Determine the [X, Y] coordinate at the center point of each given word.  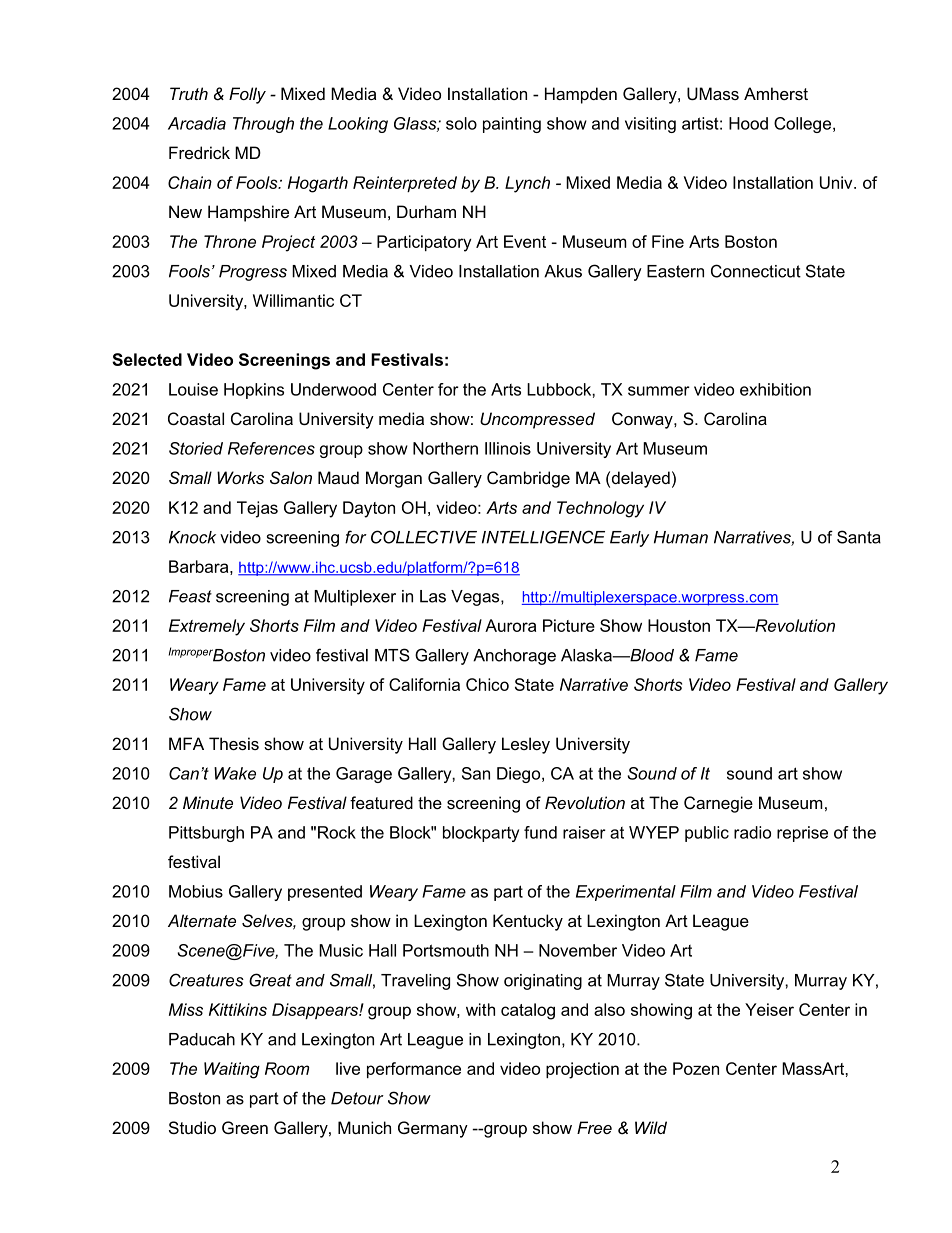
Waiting [232, 1070]
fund [540, 832]
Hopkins [254, 391]
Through [263, 125]
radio [752, 832]
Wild [651, 1127]
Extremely [207, 627]
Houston [679, 625]
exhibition [775, 389]
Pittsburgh [206, 834]
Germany [433, 1129]
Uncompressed [537, 420]
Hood [748, 123]
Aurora [510, 625]
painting [512, 125]
